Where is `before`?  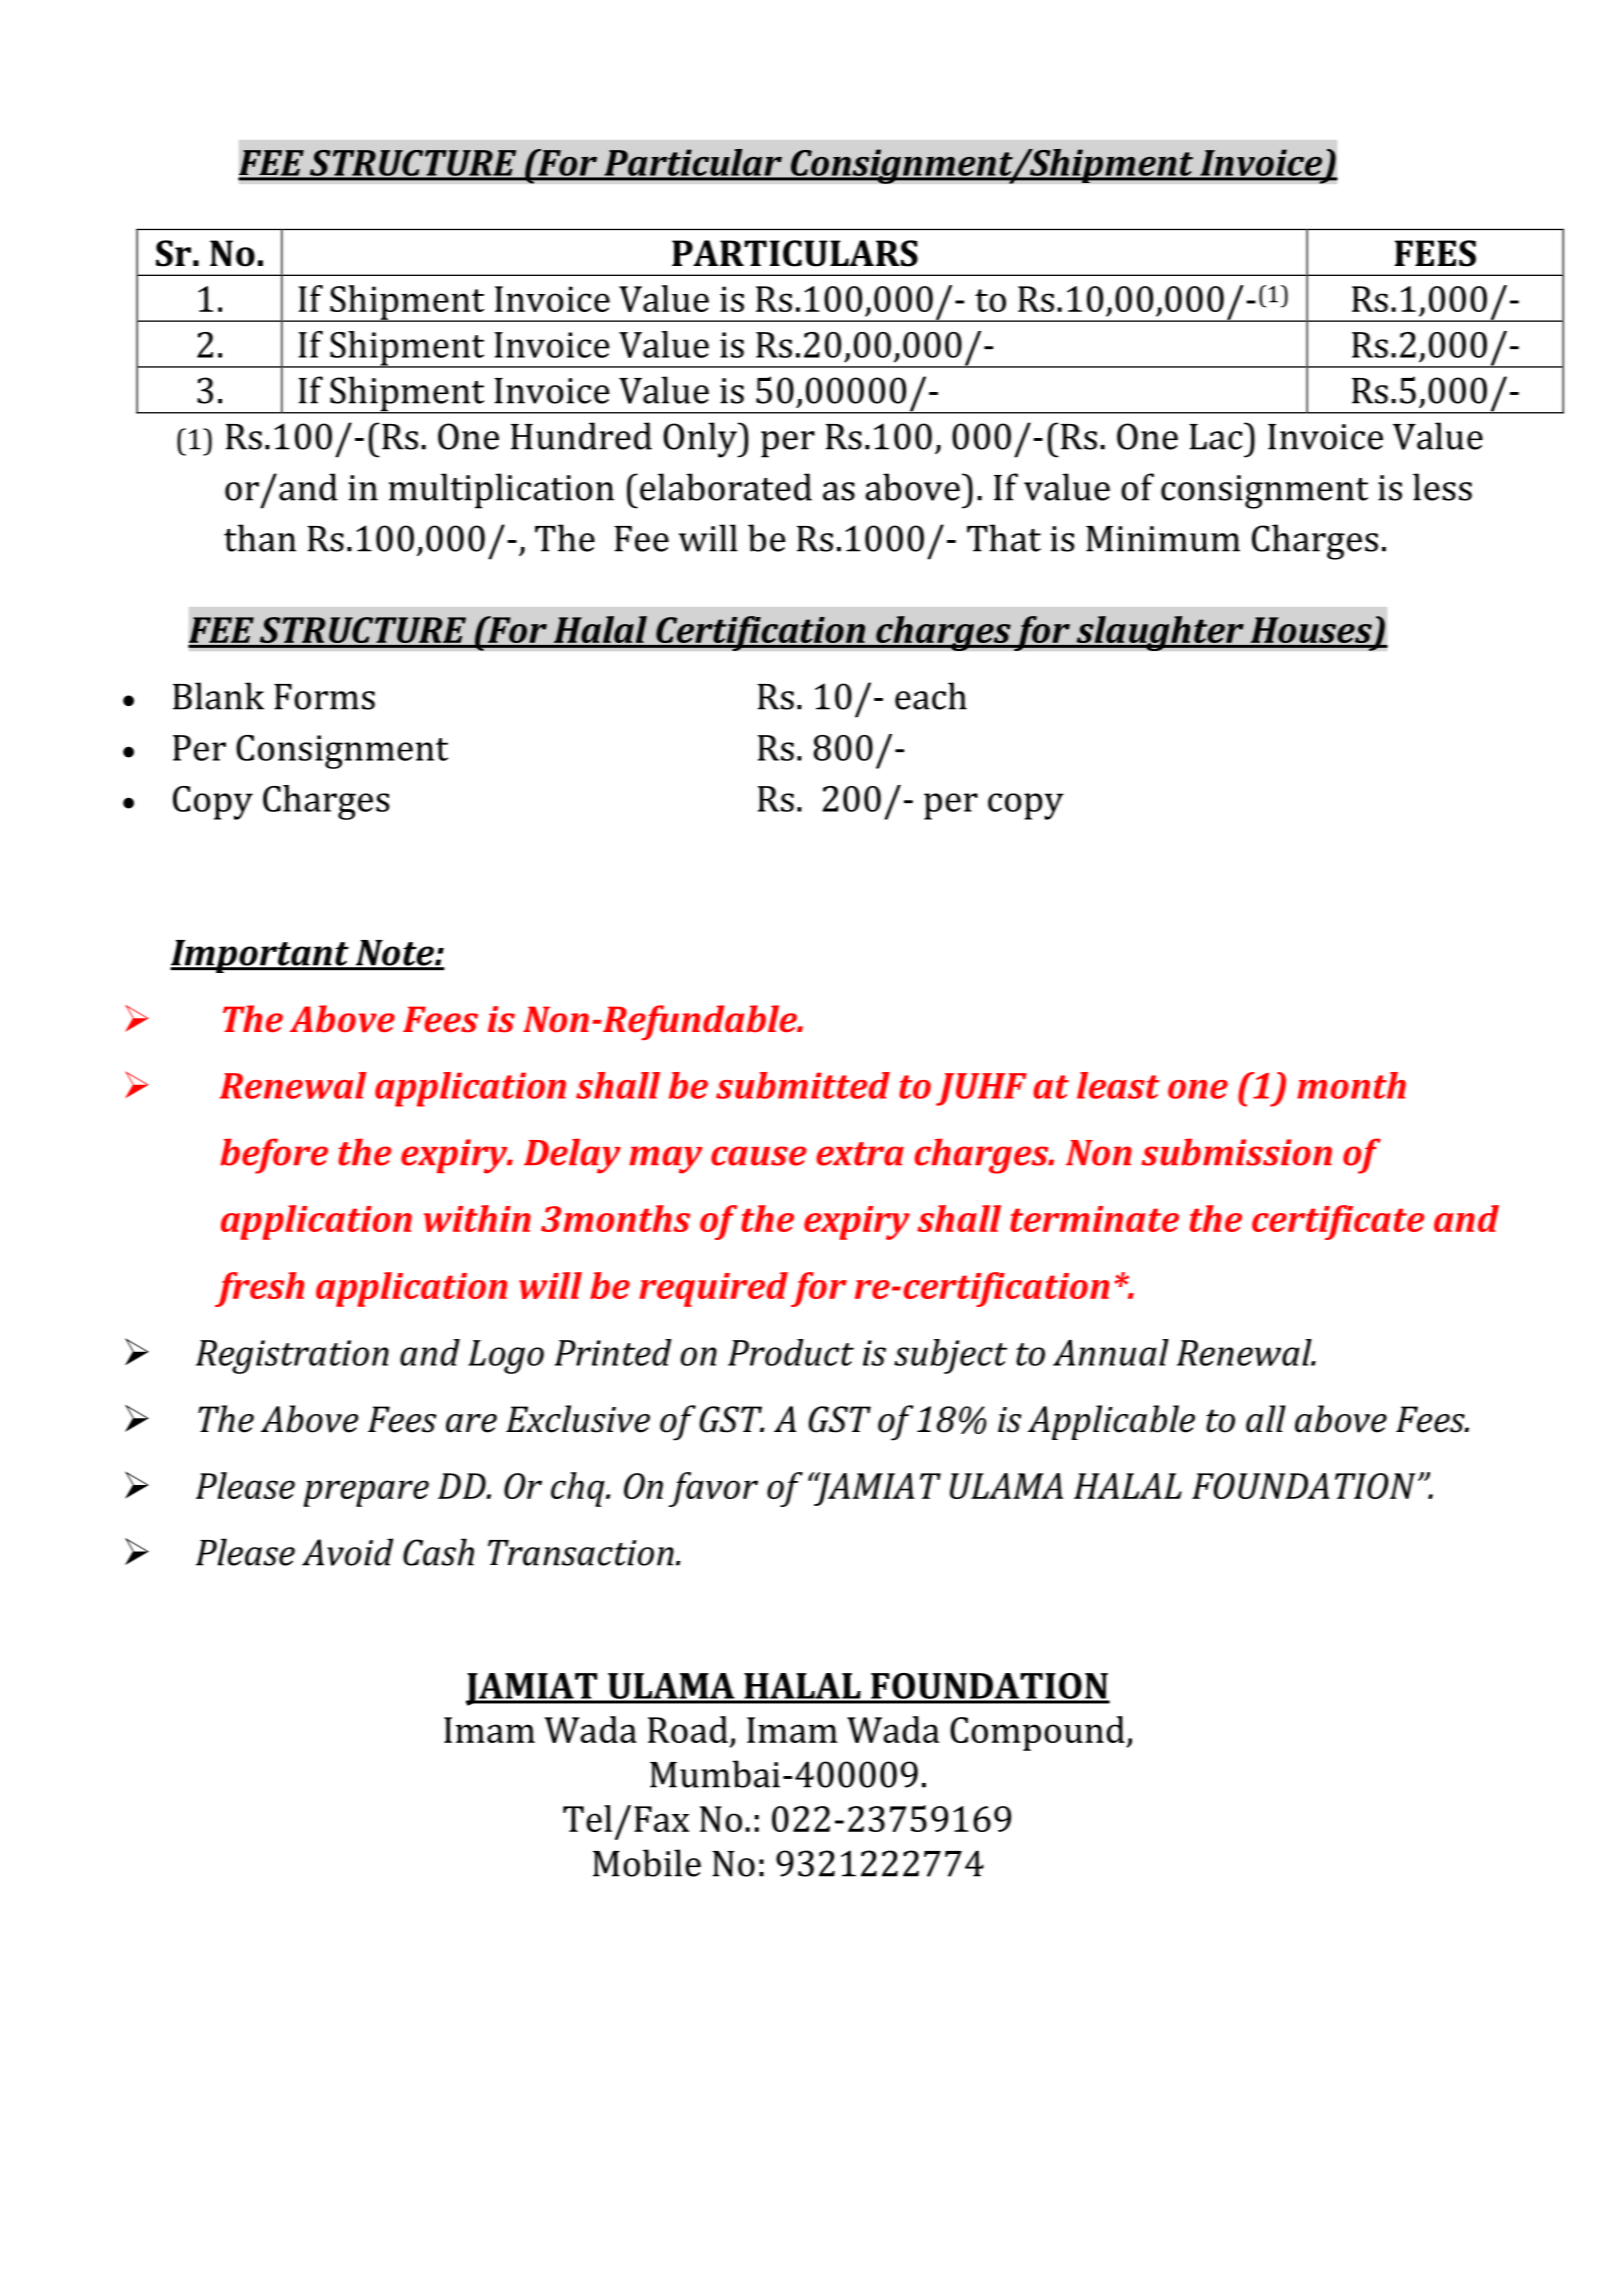 before is located at coordinates (274, 1156).
